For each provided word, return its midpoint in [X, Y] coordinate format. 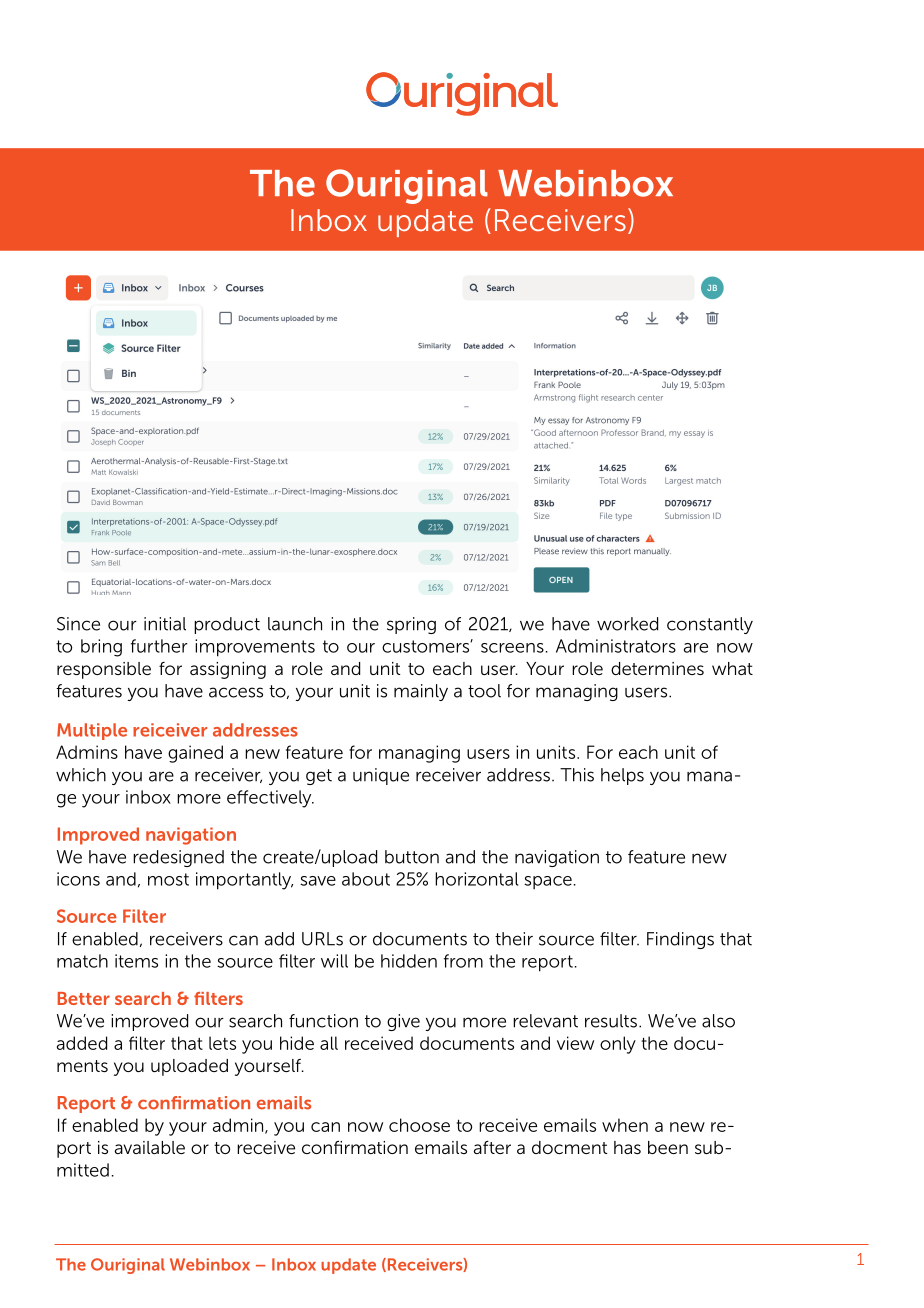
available [150, 1147]
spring [411, 625]
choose [419, 1125]
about [366, 879]
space [548, 882]
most [168, 879]
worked [627, 624]
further [159, 646]
